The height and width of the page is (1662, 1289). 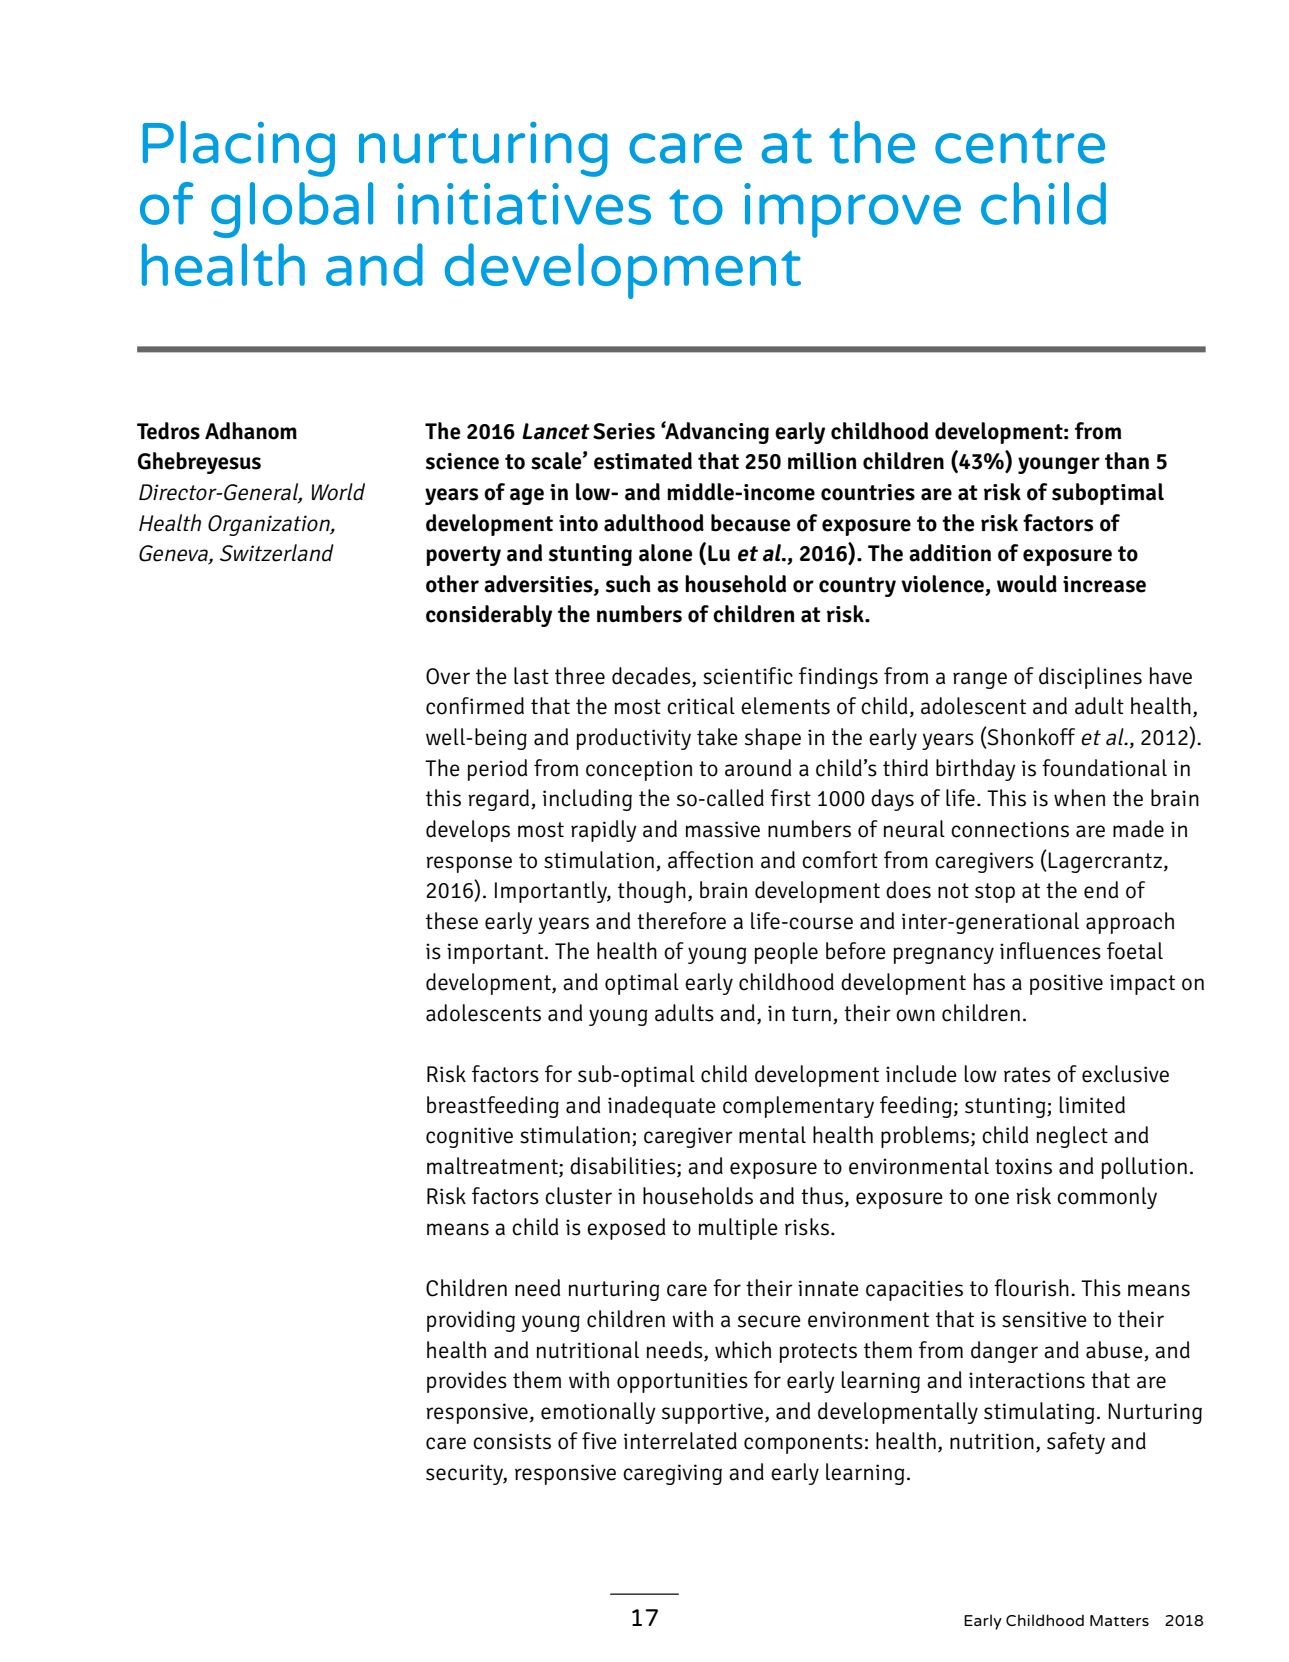 What do you see at coordinates (1090, 678) in the page?
I see `disciplines` at bounding box center [1090, 678].
